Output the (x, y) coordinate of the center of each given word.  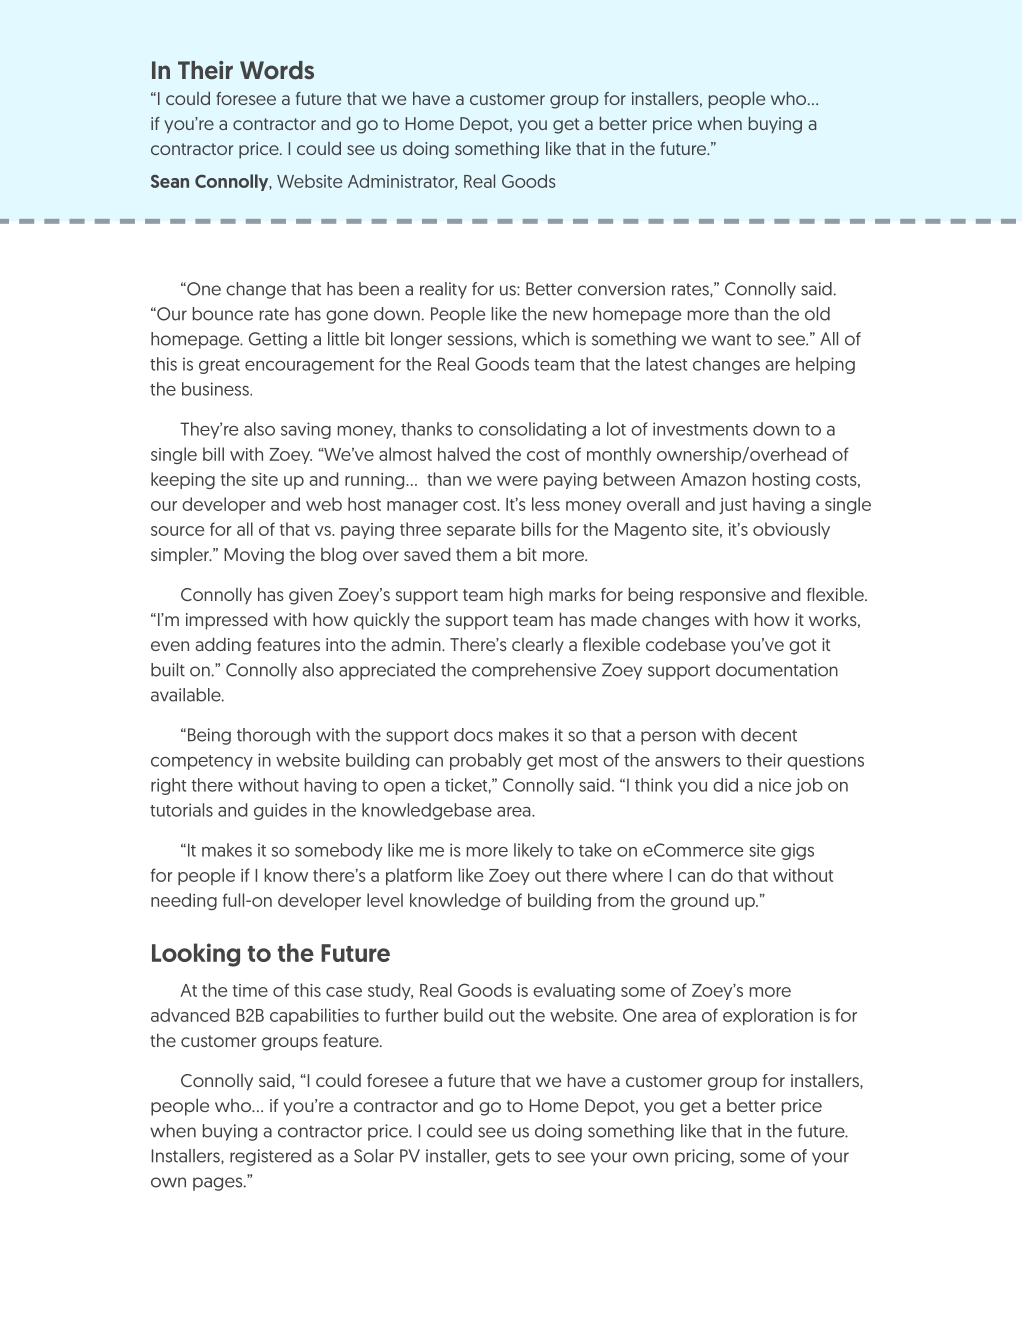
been (379, 289)
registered (270, 1157)
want (731, 340)
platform (419, 876)
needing (184, 901)
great (219, 366)
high (526, 596)
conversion (621, 289)
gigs (797, 851)
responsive (723, 596)
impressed (226, 621)
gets (512, 1158)
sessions (481, 339)
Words (277, 70)
